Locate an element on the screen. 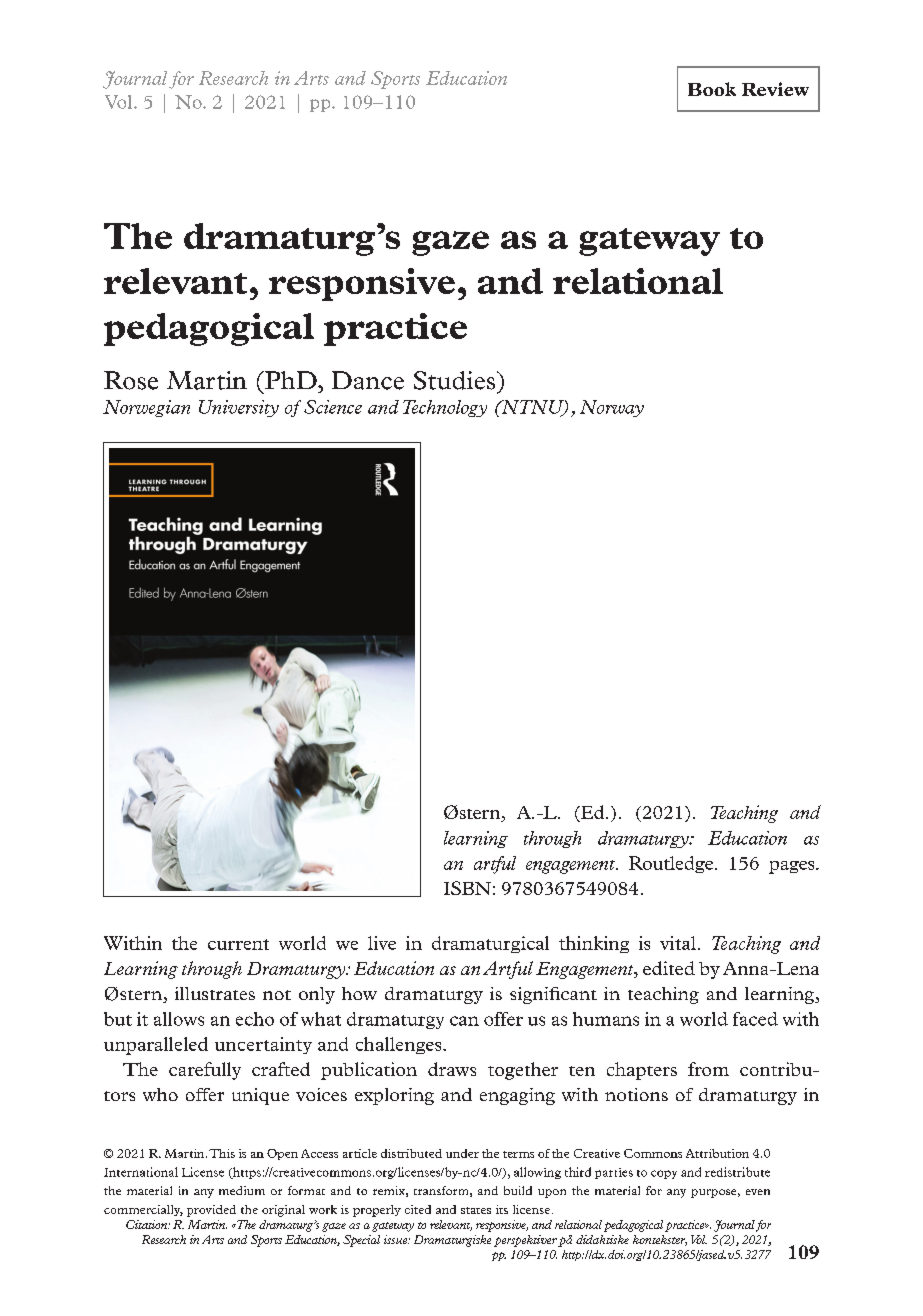 The height and width of the screenshot is (1316, 923). current is located at coordinates (238, 944).
